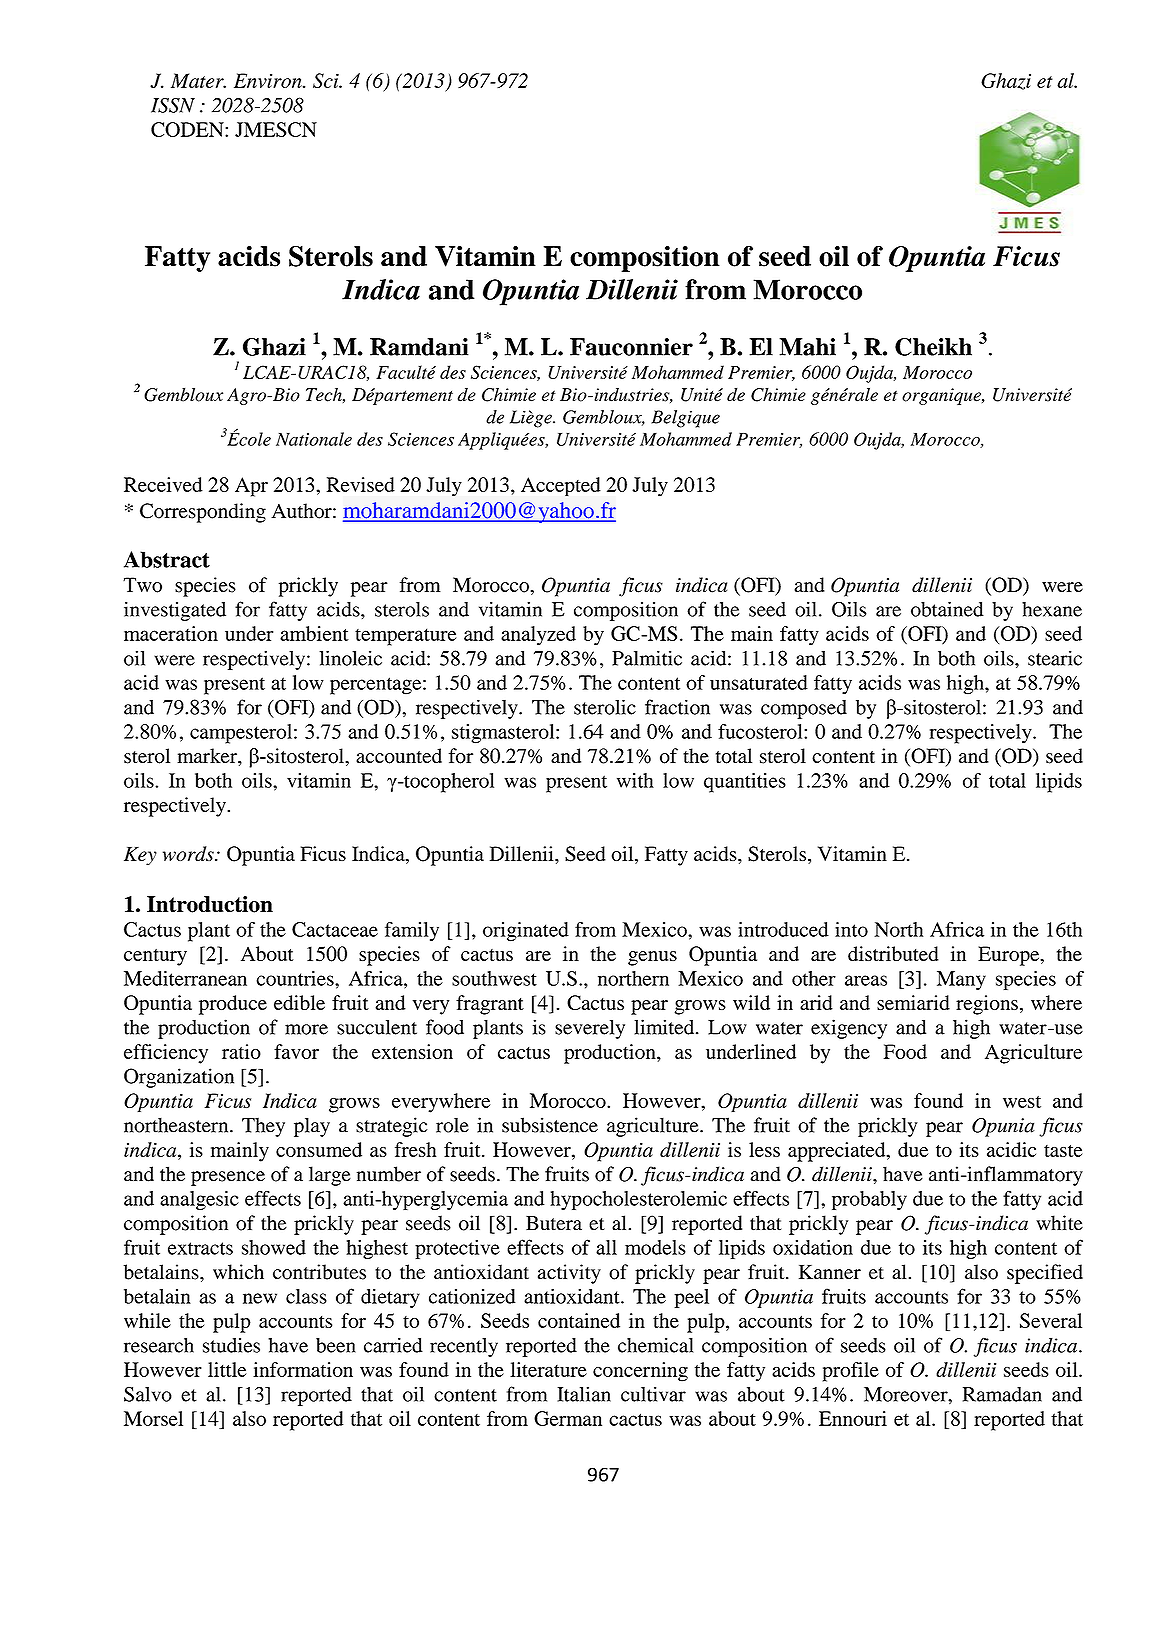 The width and height of the screenshot is (1151, 1628). Describe the element at coordinates (804, 709) in the screenshot. I see `composed` at that location.
